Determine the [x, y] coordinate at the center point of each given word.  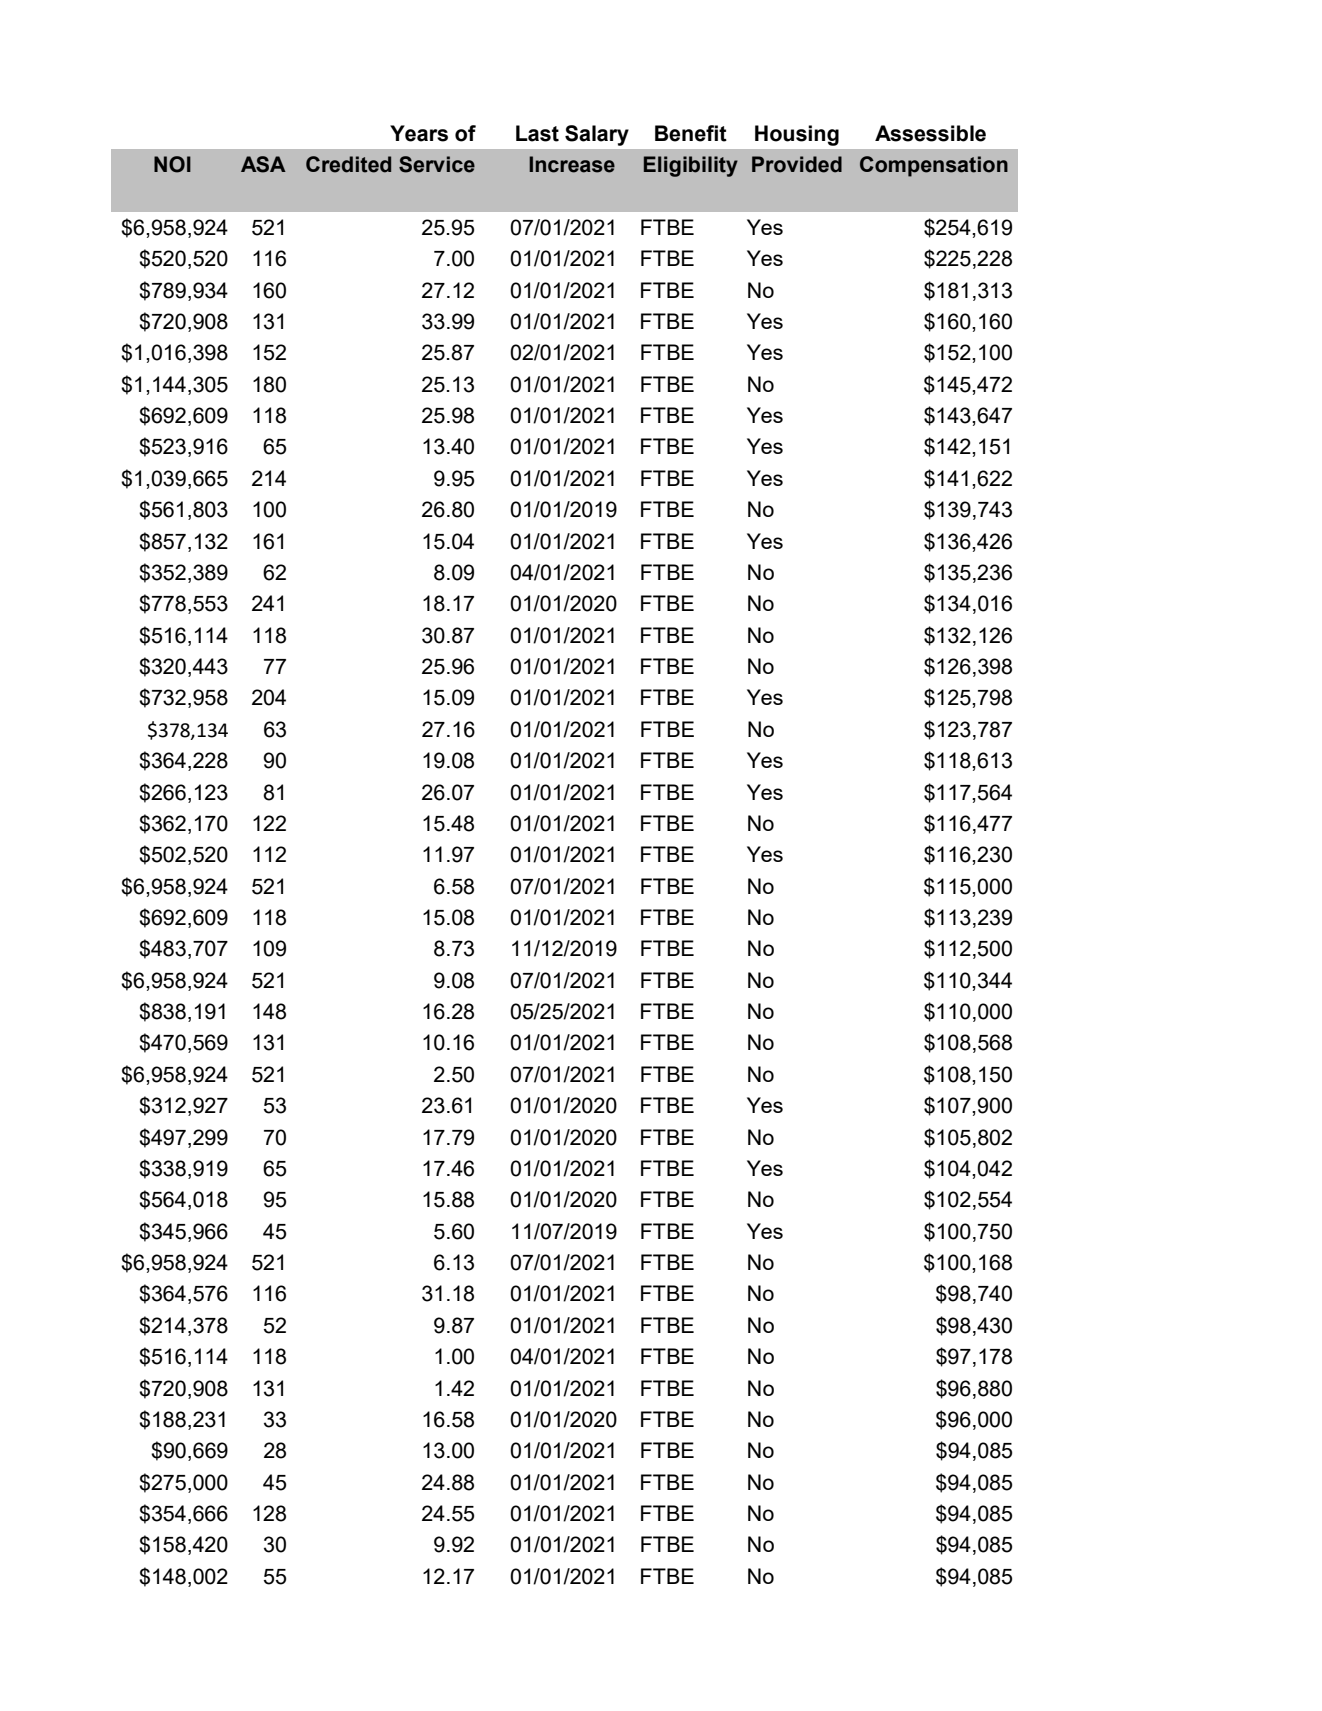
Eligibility [691, 166]
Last [537, 133]
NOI [172, 164]
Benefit [691, 133]
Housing [797, 135]
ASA [263, 164]
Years [419, 133]
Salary [597, 135]
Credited [348, 164]
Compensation [934, 166]
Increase [572, 164]
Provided [797, 164]
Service [437, 164]
